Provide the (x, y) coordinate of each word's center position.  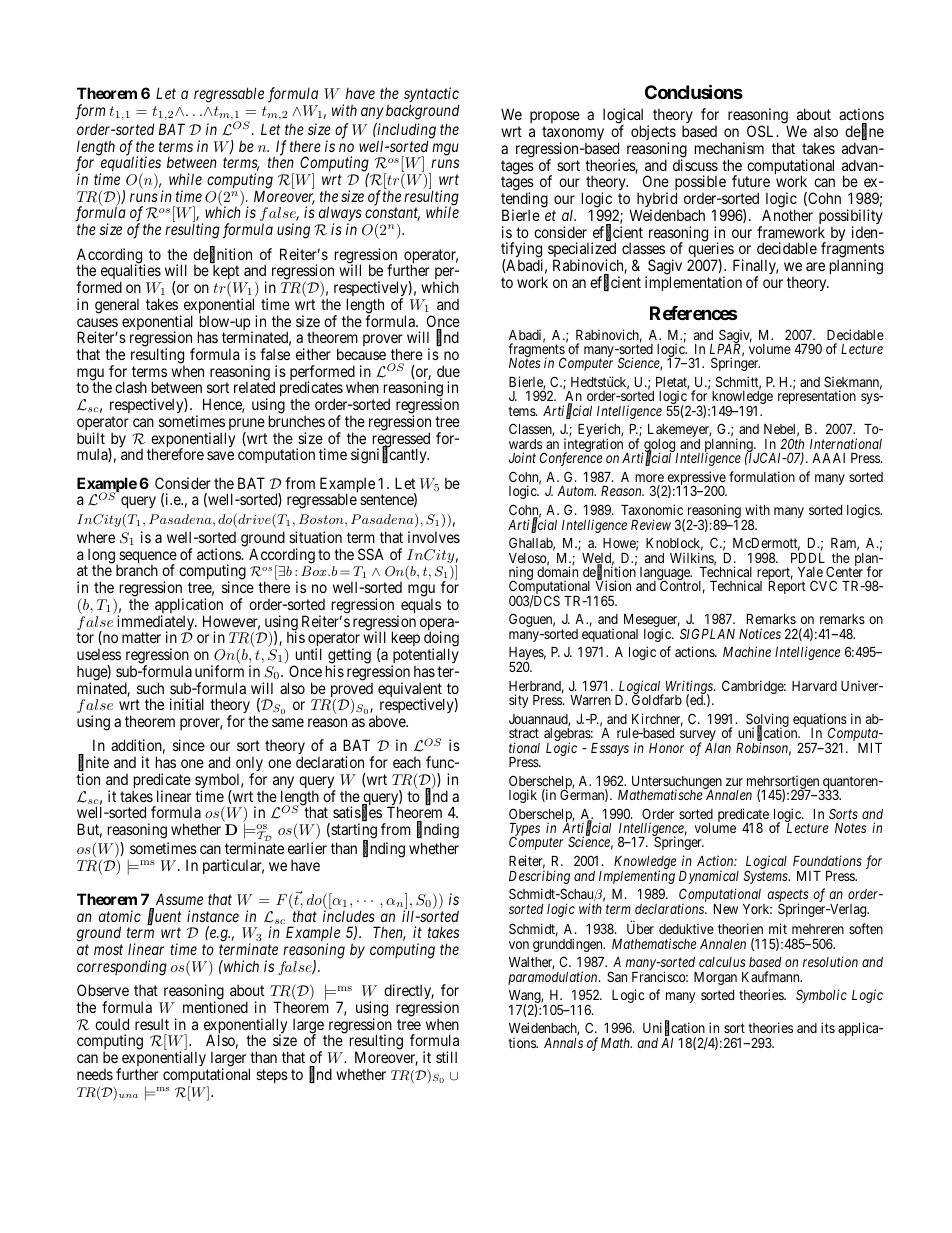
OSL (762, 131)
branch (137, 570)
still (446, 1057)
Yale (810, 572)
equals (421, 605)
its (828, 1027)
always (339, 215)
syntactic (431, 96)
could (112, 1024)
